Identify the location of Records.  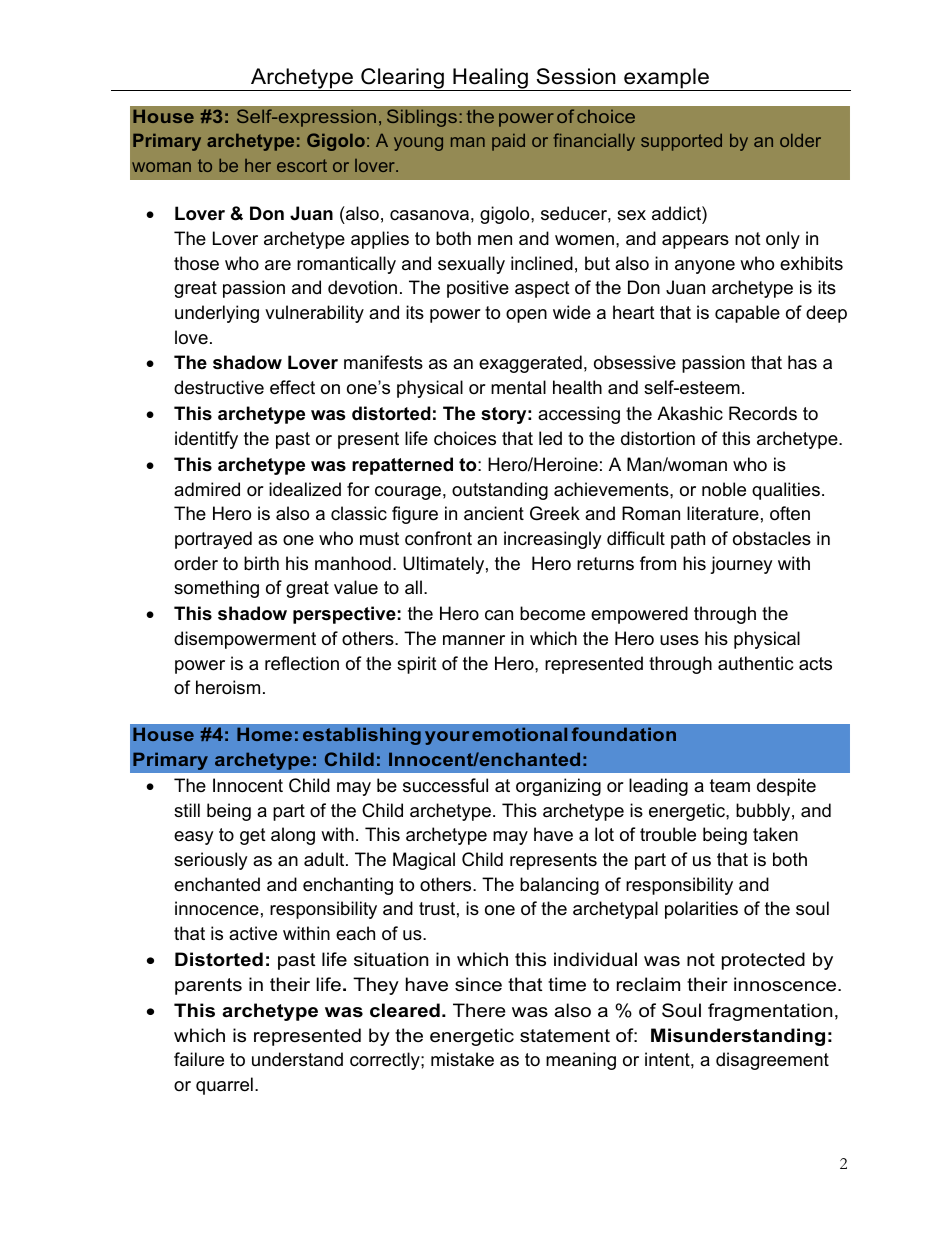
(763, 413).
